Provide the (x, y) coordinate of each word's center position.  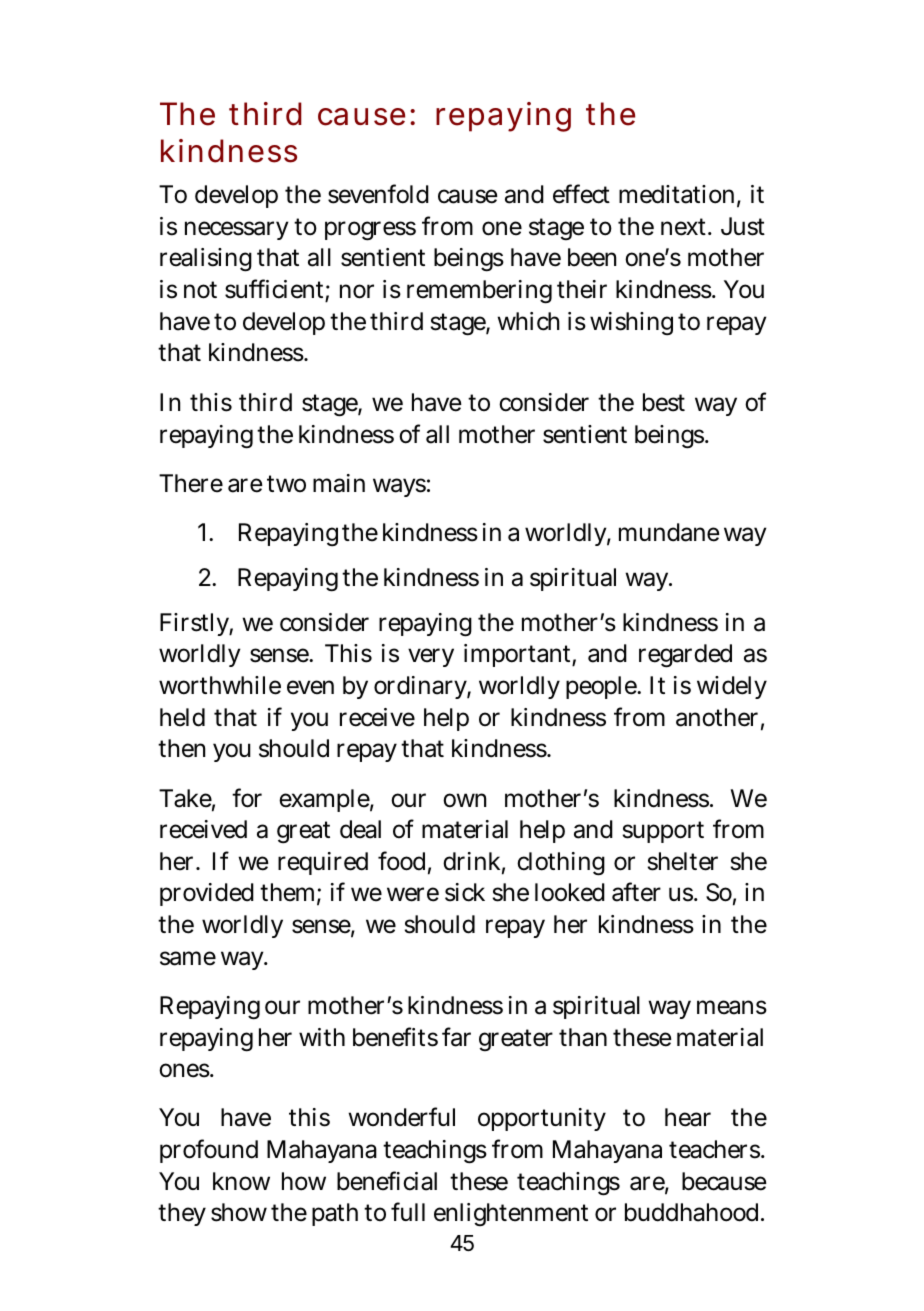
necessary (237, 230)
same (188, 958)
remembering (479, 292)
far (456, 1037)
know (241, 1181)
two (286, 483)
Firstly (196, 624)
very (431, 657)
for (247, 798)
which (528, 321)
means (732, 1007)
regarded (685, 656)
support (663, 832)
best (664, 402)
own (464, 800)
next (685, 227)
